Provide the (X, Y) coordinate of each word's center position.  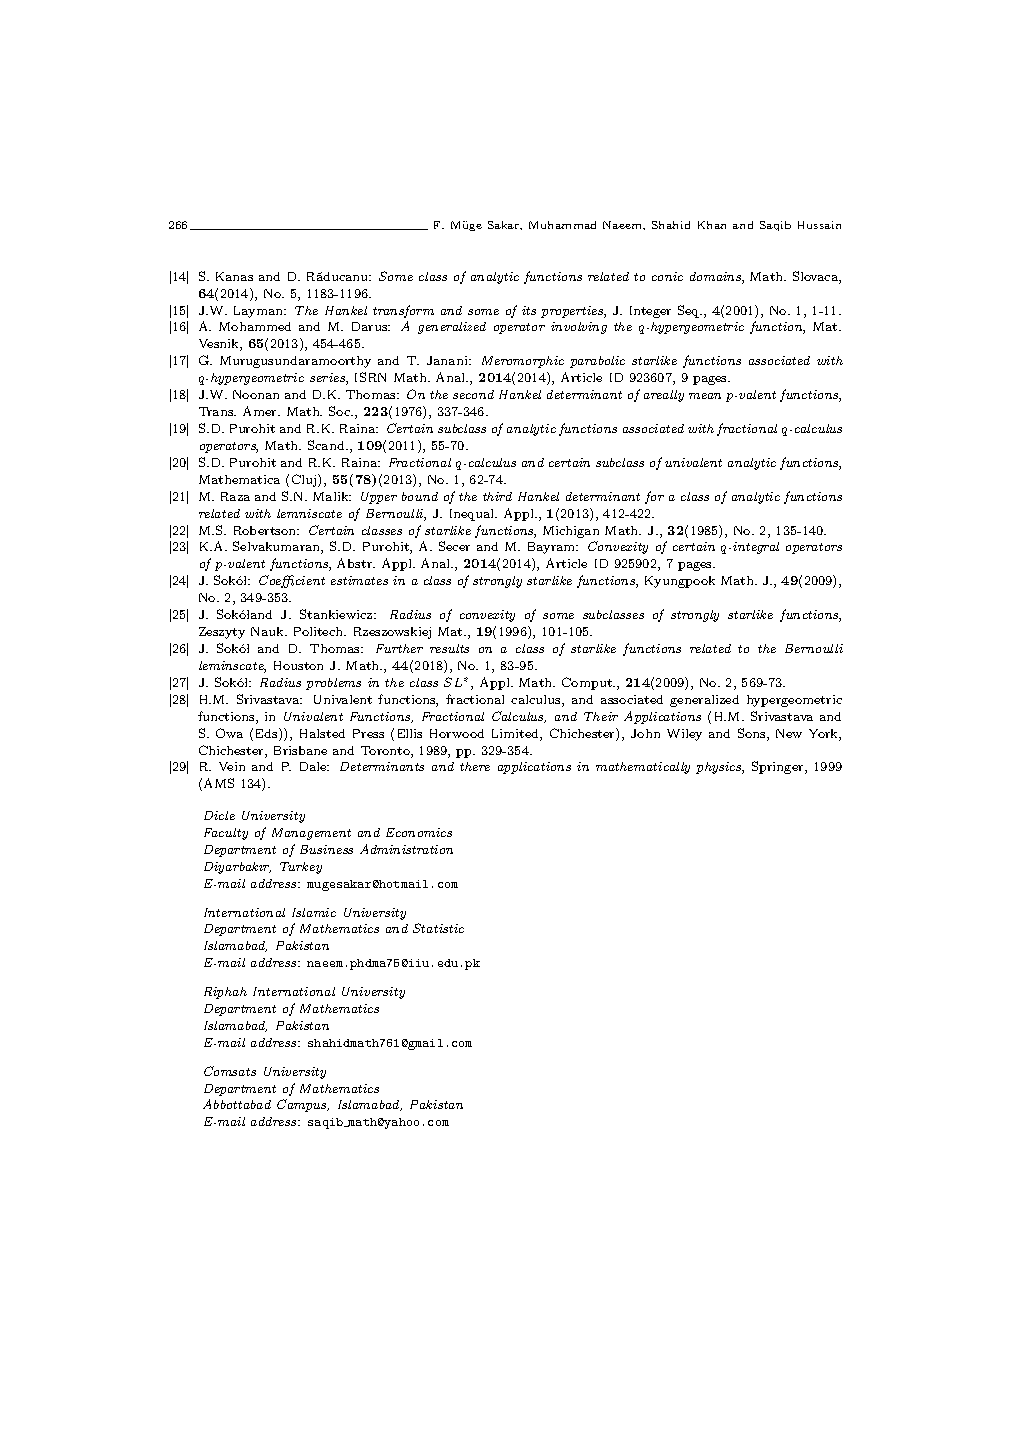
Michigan (571, 532)
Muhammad (562, 225)
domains (716, 278)
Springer (779, 767)
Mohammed (255, 326)
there (475, 766)
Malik (332, 496)
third (497, 496)
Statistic (438, 928)
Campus (303, 1105)
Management (311, 834)
